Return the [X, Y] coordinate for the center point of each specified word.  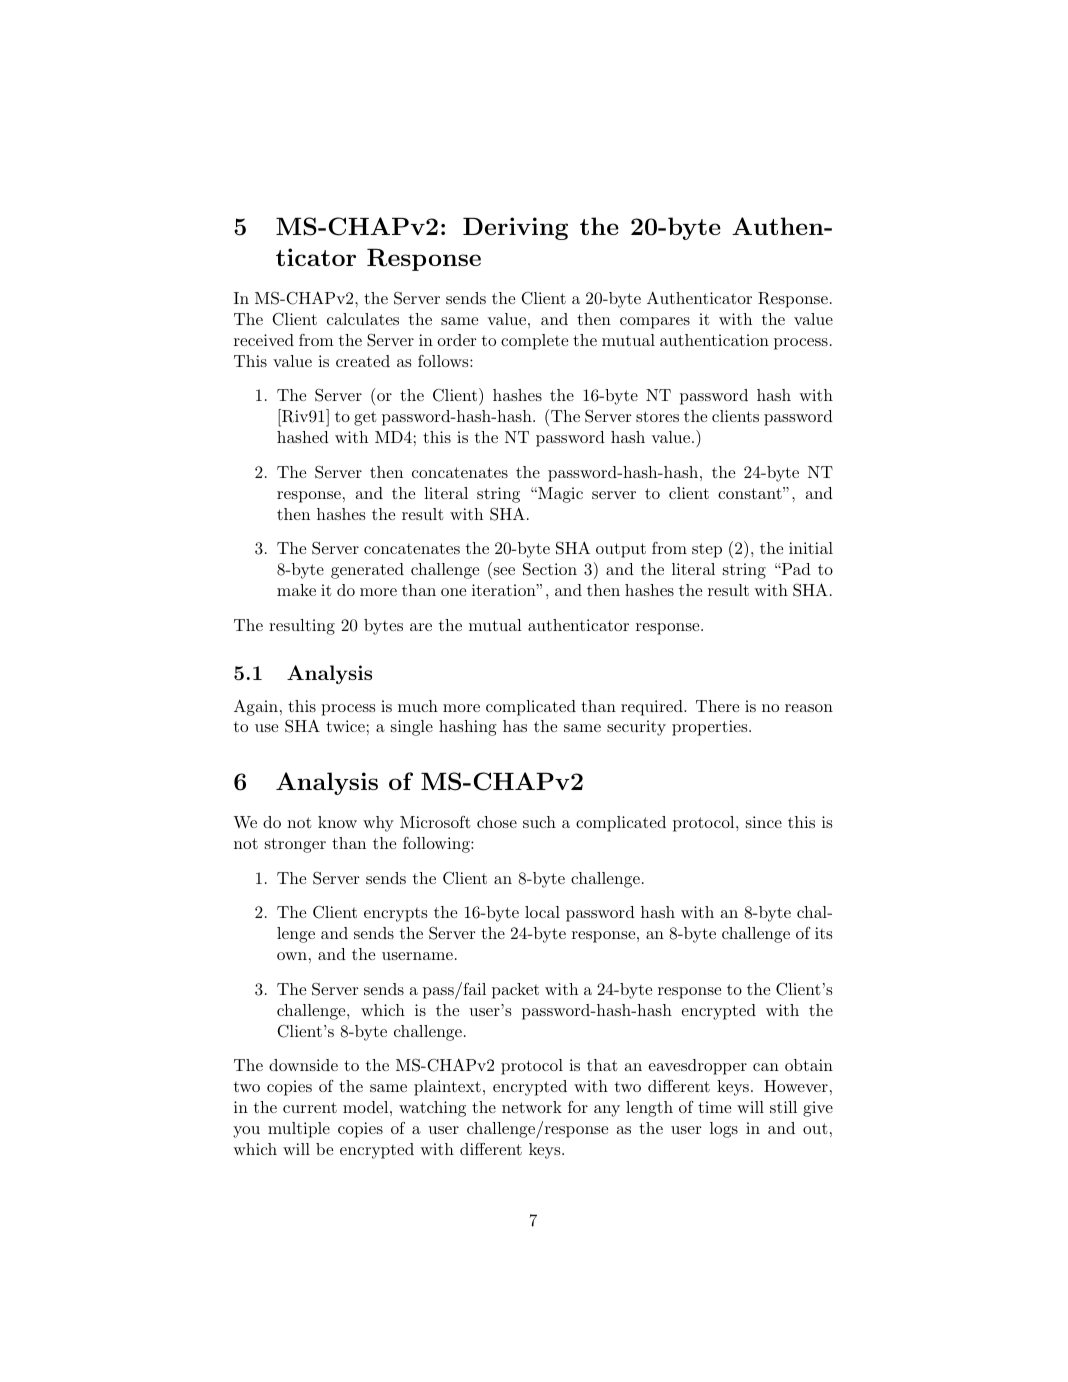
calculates [363, 319]
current [310, 1107]
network [532, 1107]
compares [655, 323]
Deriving [515, 228]
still [783, 1107]
